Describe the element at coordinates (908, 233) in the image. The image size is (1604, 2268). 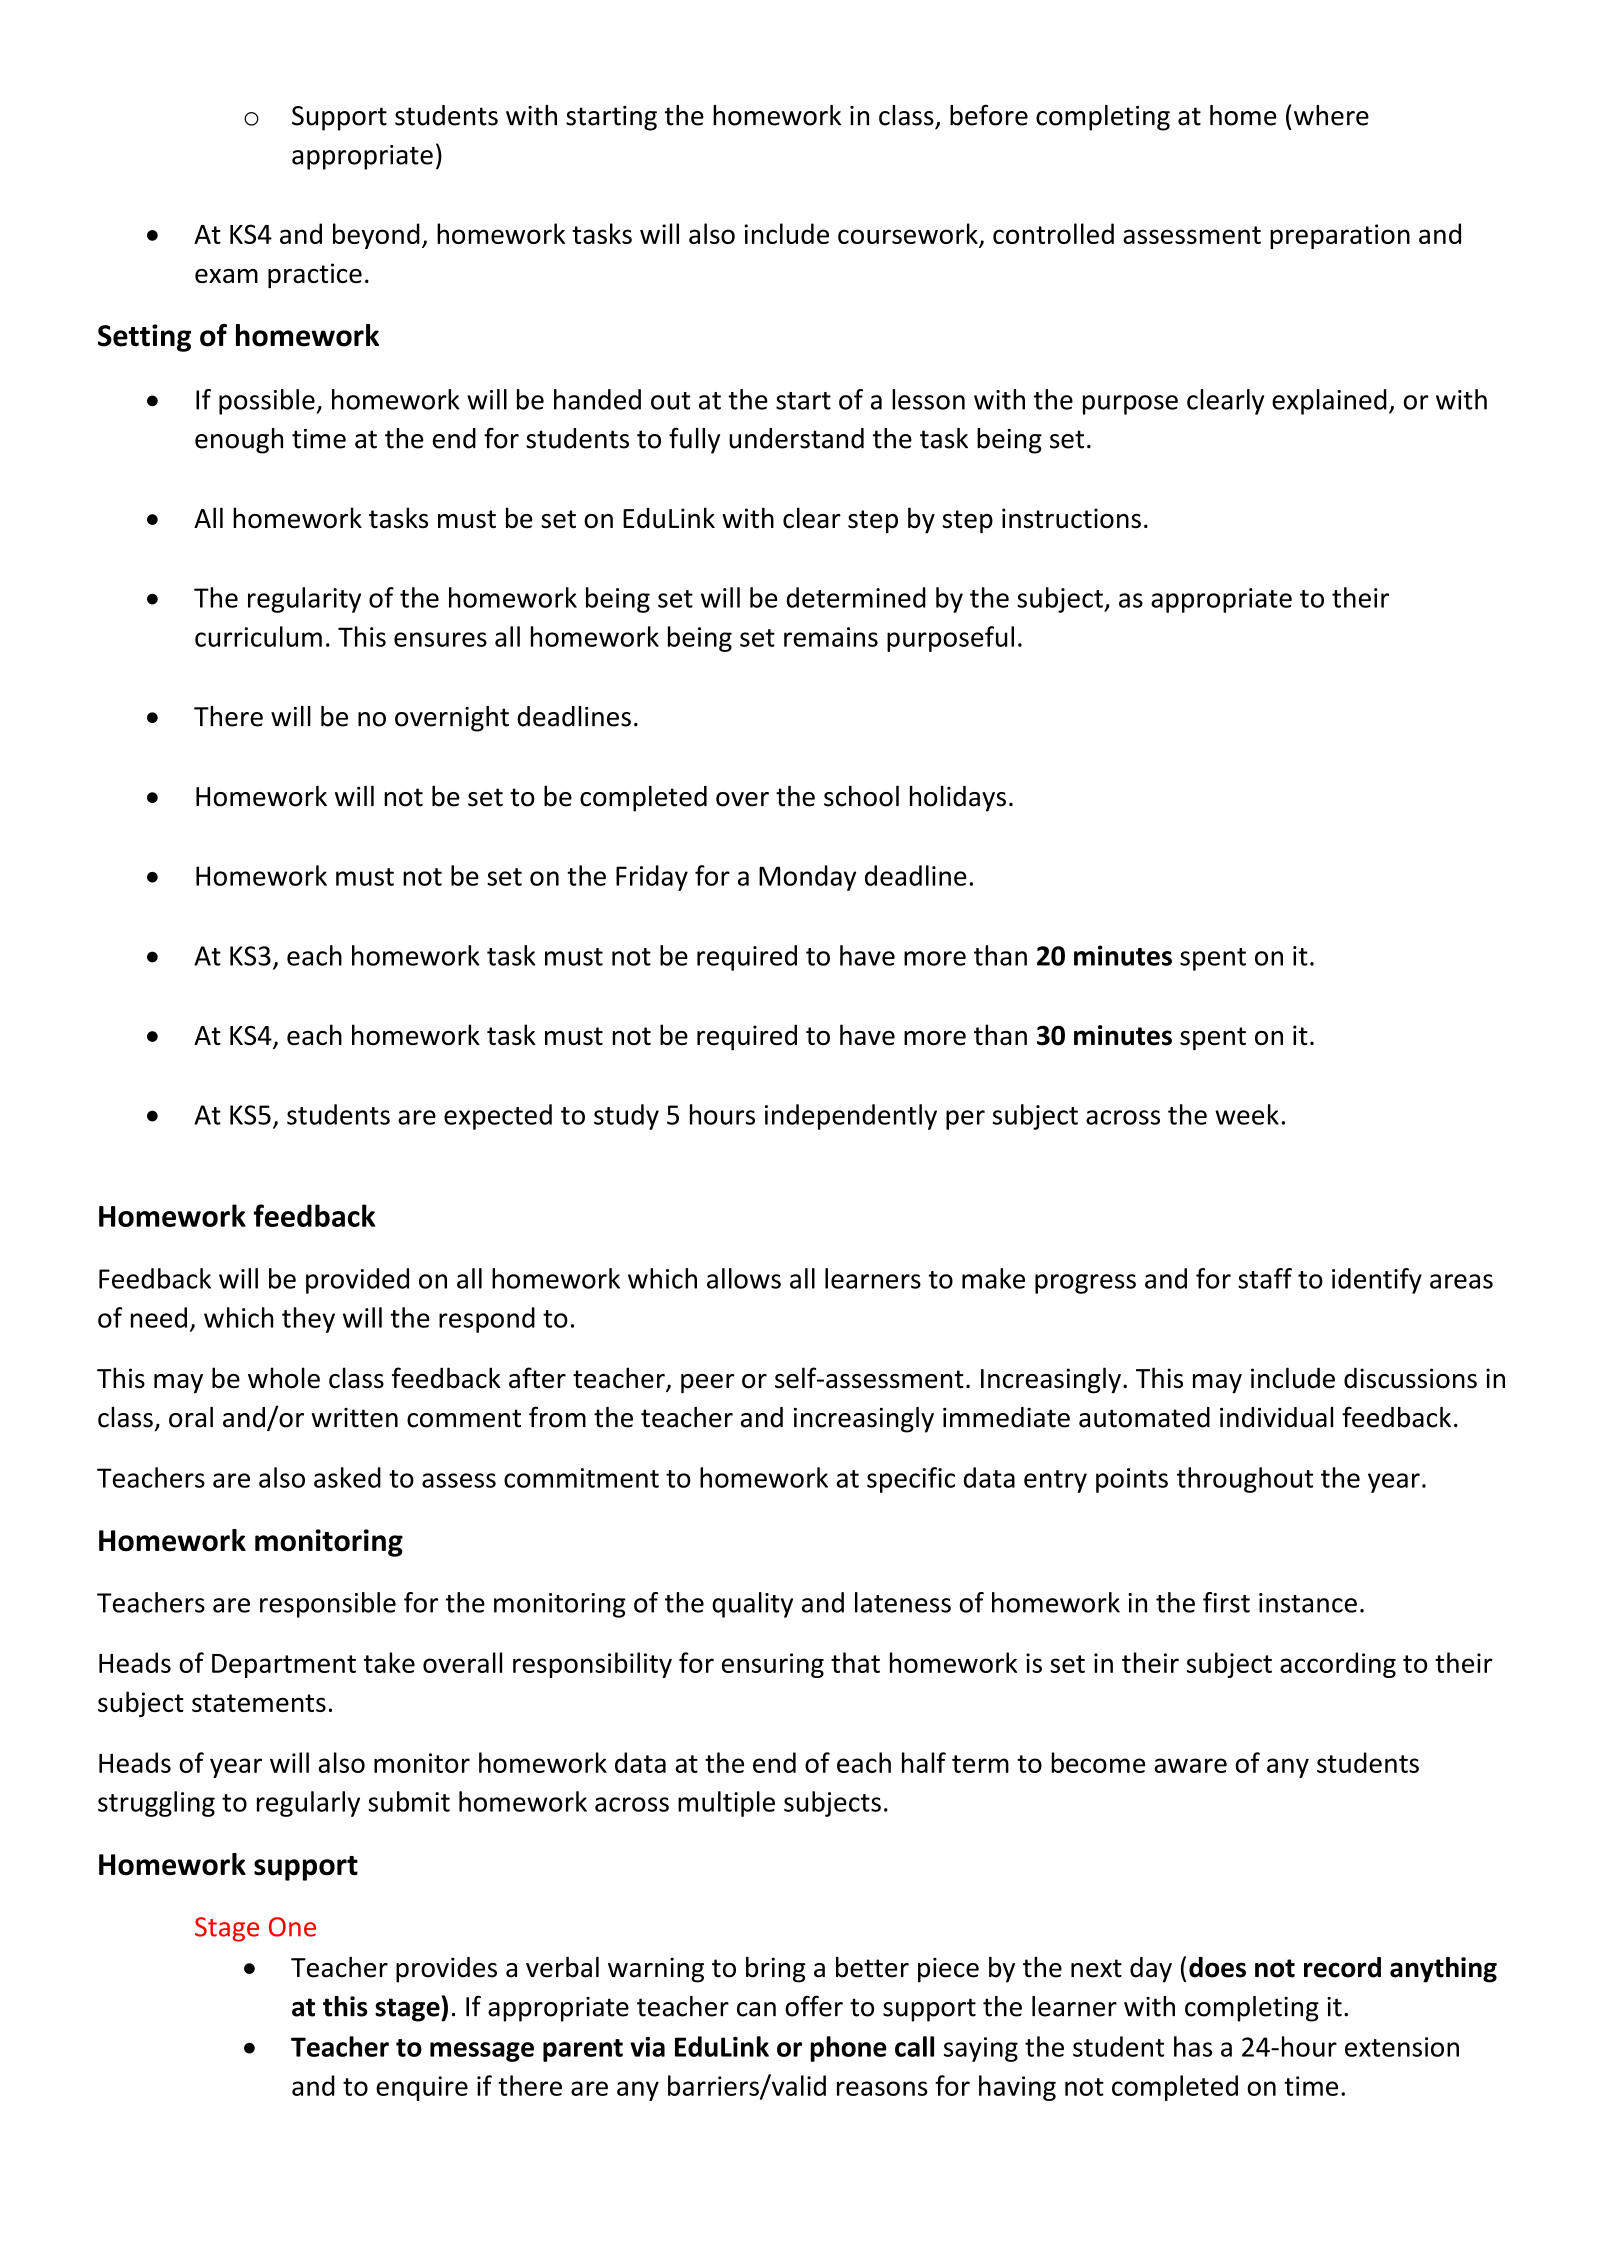
I see `coursework` at that location.
